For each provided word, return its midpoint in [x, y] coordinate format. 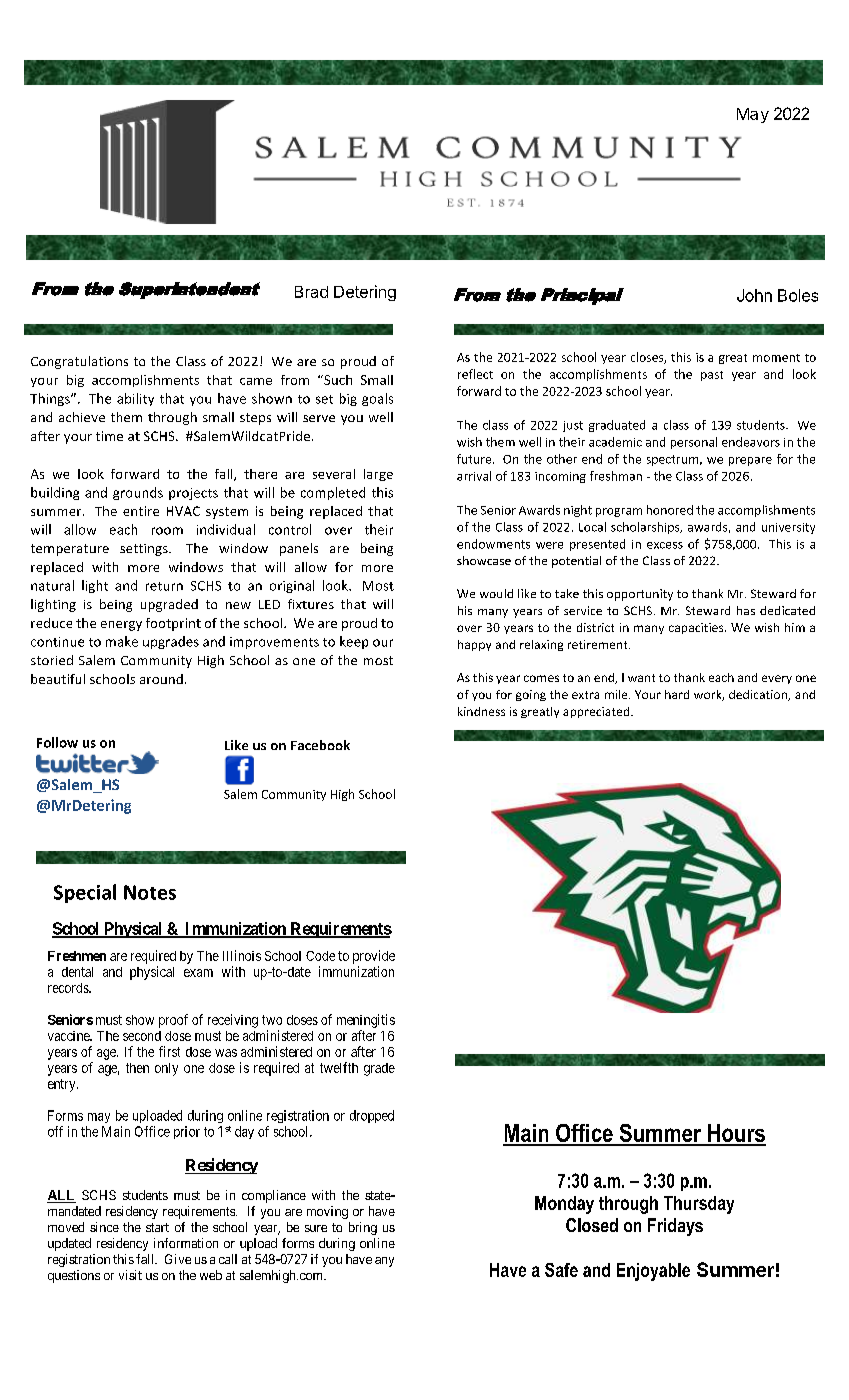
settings [145, 550]
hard [677, 694]
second [142, 1036]
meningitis [366, 1021]
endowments [493, 544]
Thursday [699, 1205]
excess [665, 545]
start [157, 1227]
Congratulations [79, 362]
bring [363, 1228]
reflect [475, 374]
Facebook [320, 745]
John [754, 295]
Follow [57, 742]
